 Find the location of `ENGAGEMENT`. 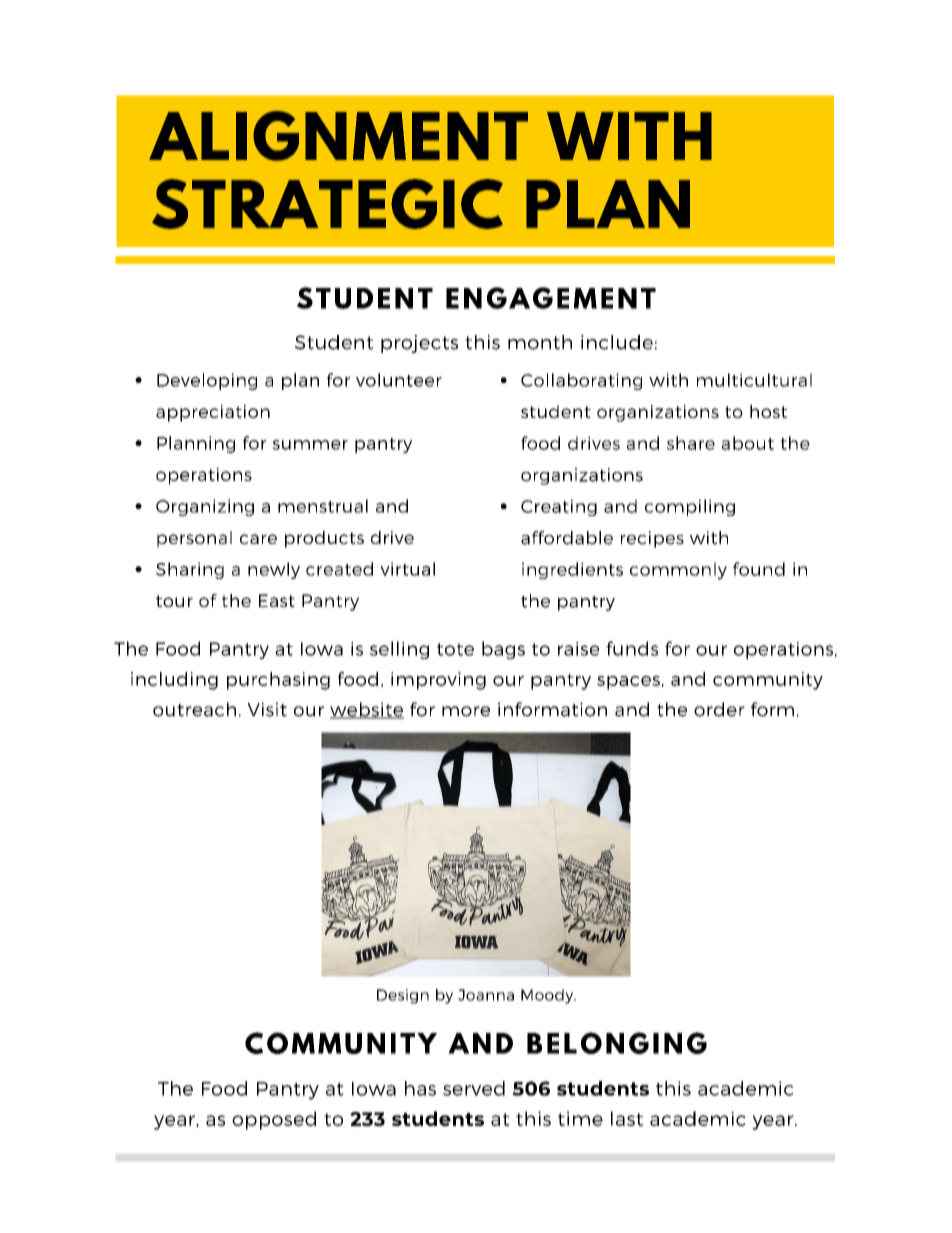

ENGAGEMENT is located at coordinates (551, 298).
